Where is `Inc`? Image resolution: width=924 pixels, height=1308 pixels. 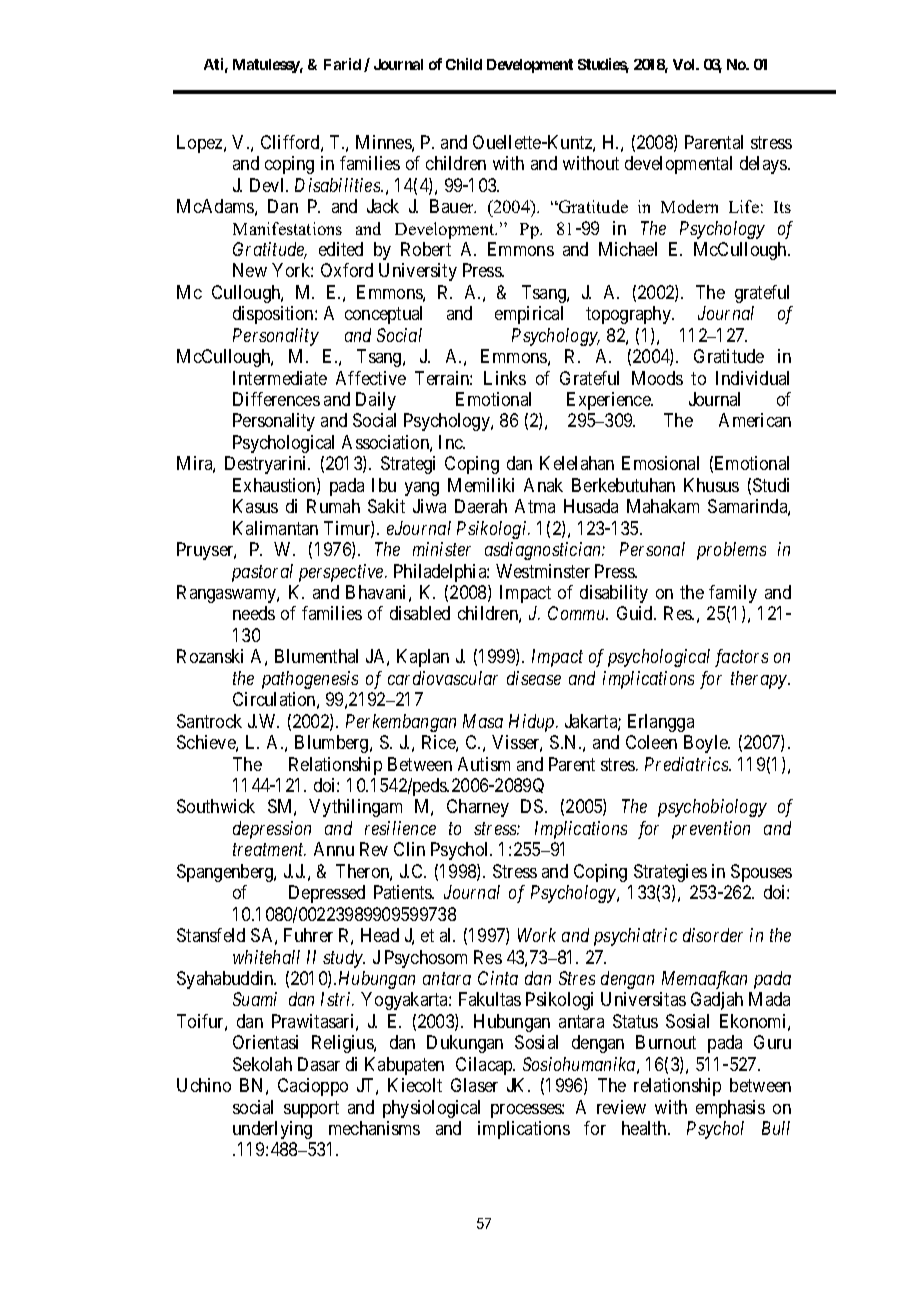 Inc is located at coordinates (452, 442).
